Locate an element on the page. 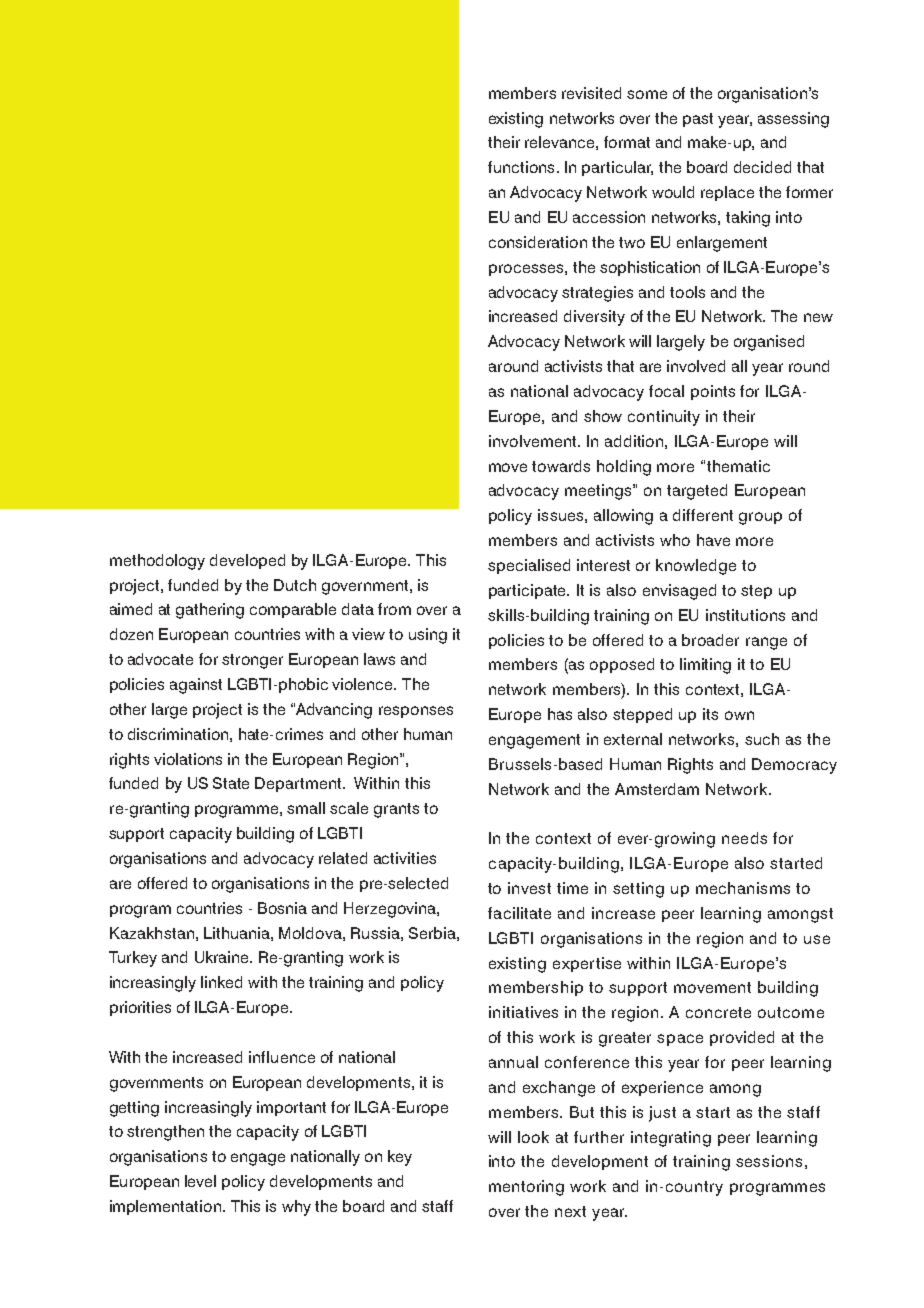 The height and width of the page is (1308, 924). revisited is located at coordinates (591, 93).
